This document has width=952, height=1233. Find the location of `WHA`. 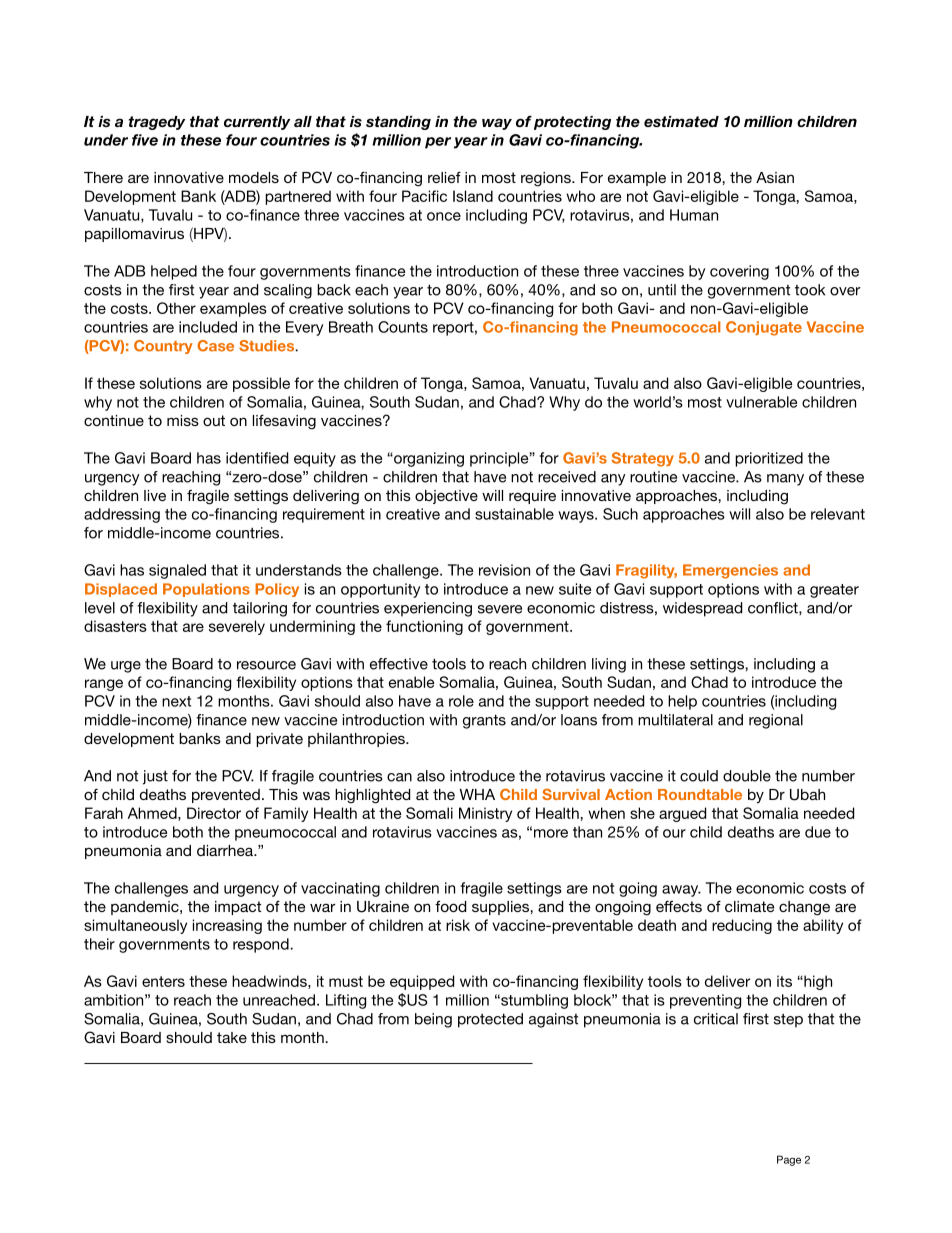

WHA is located at coordinates (477, 794).
